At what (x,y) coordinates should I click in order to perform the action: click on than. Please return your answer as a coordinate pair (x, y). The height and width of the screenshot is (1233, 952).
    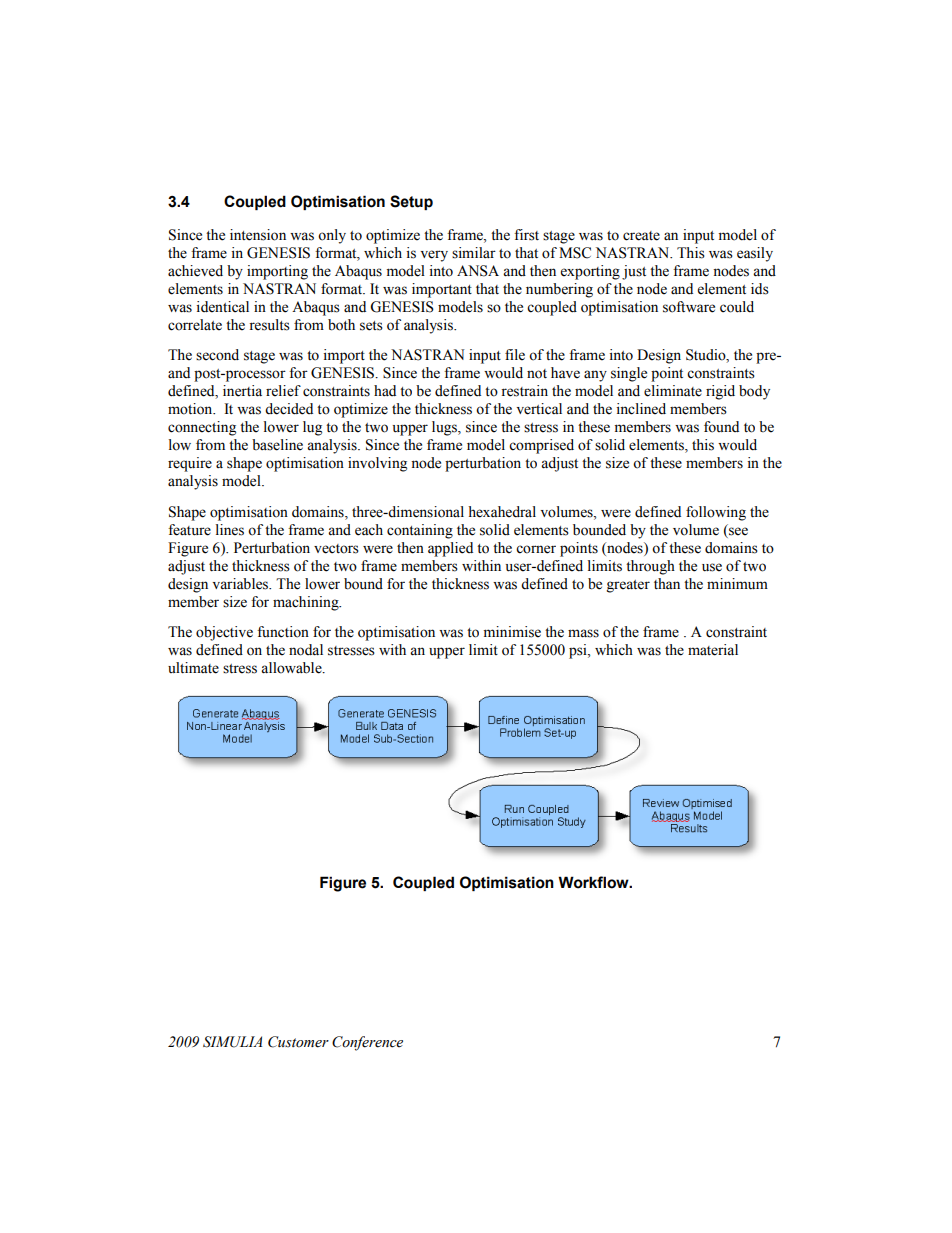
    Looking at the image, I should click on (667, 583).
